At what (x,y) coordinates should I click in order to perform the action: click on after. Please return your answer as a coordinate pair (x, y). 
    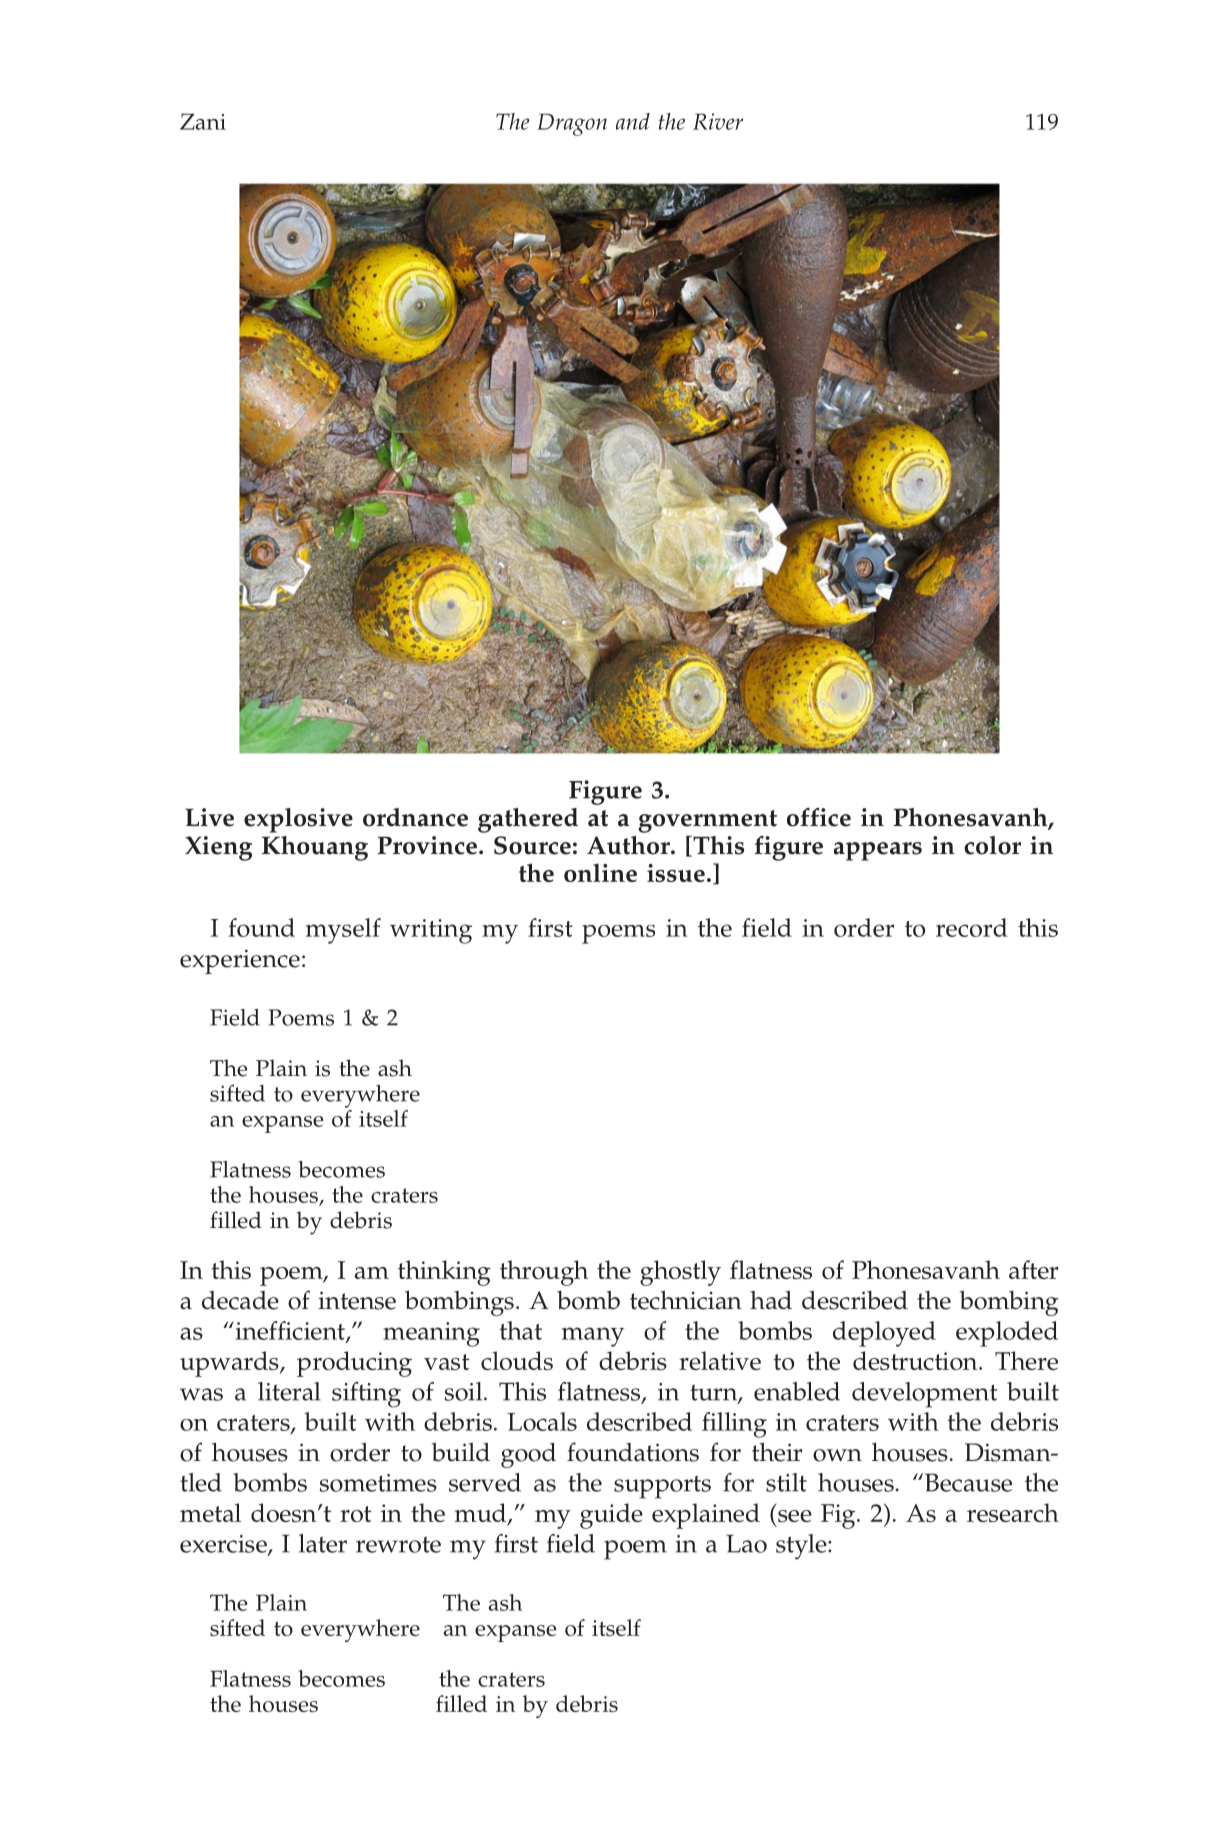
    Looking at the image, I should click on (1033, 1269).
